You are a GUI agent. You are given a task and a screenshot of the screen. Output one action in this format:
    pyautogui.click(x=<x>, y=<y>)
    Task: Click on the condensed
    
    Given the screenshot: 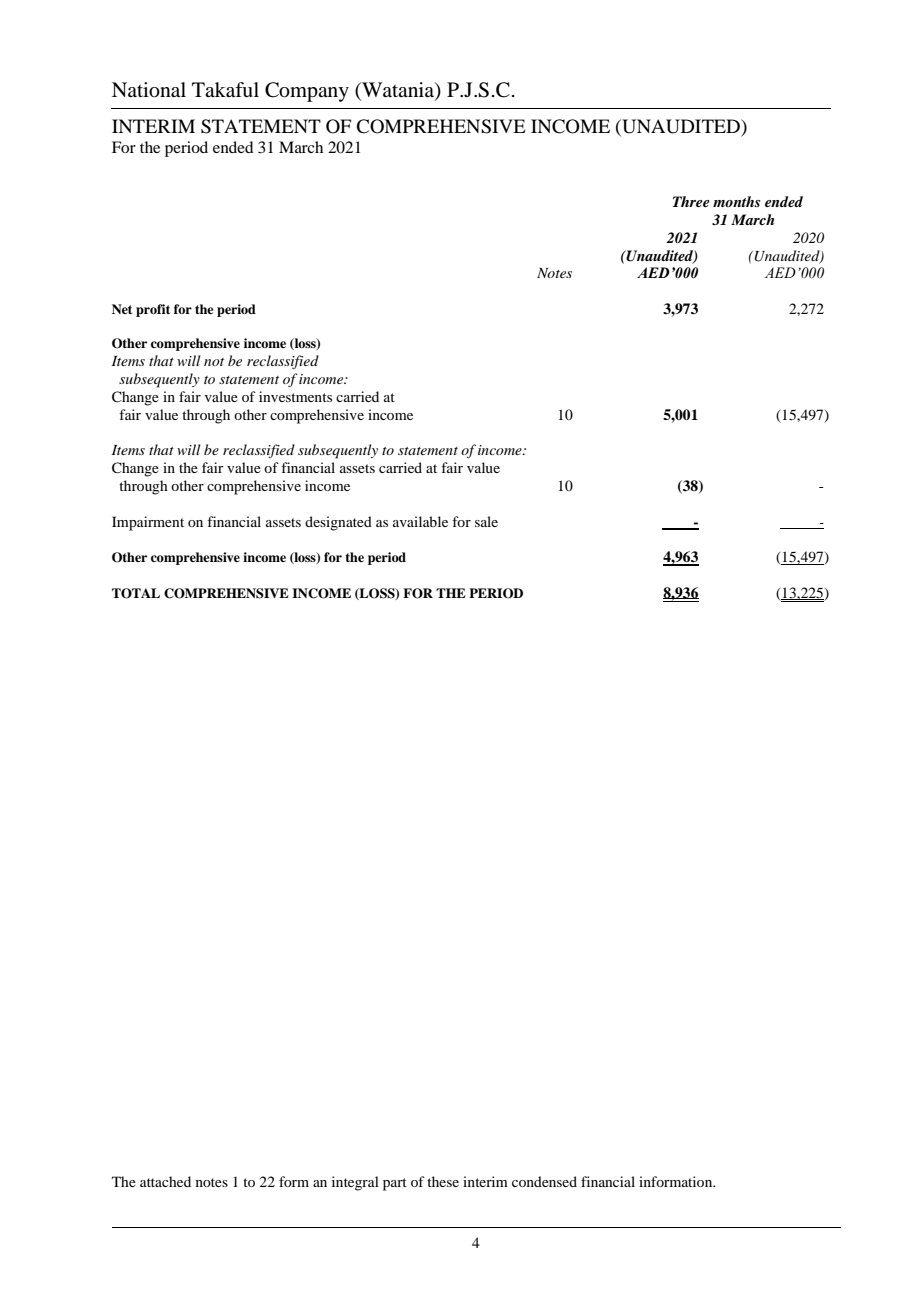 What is the action you would take?
    pyautogui.click(x=544, y=1181)
